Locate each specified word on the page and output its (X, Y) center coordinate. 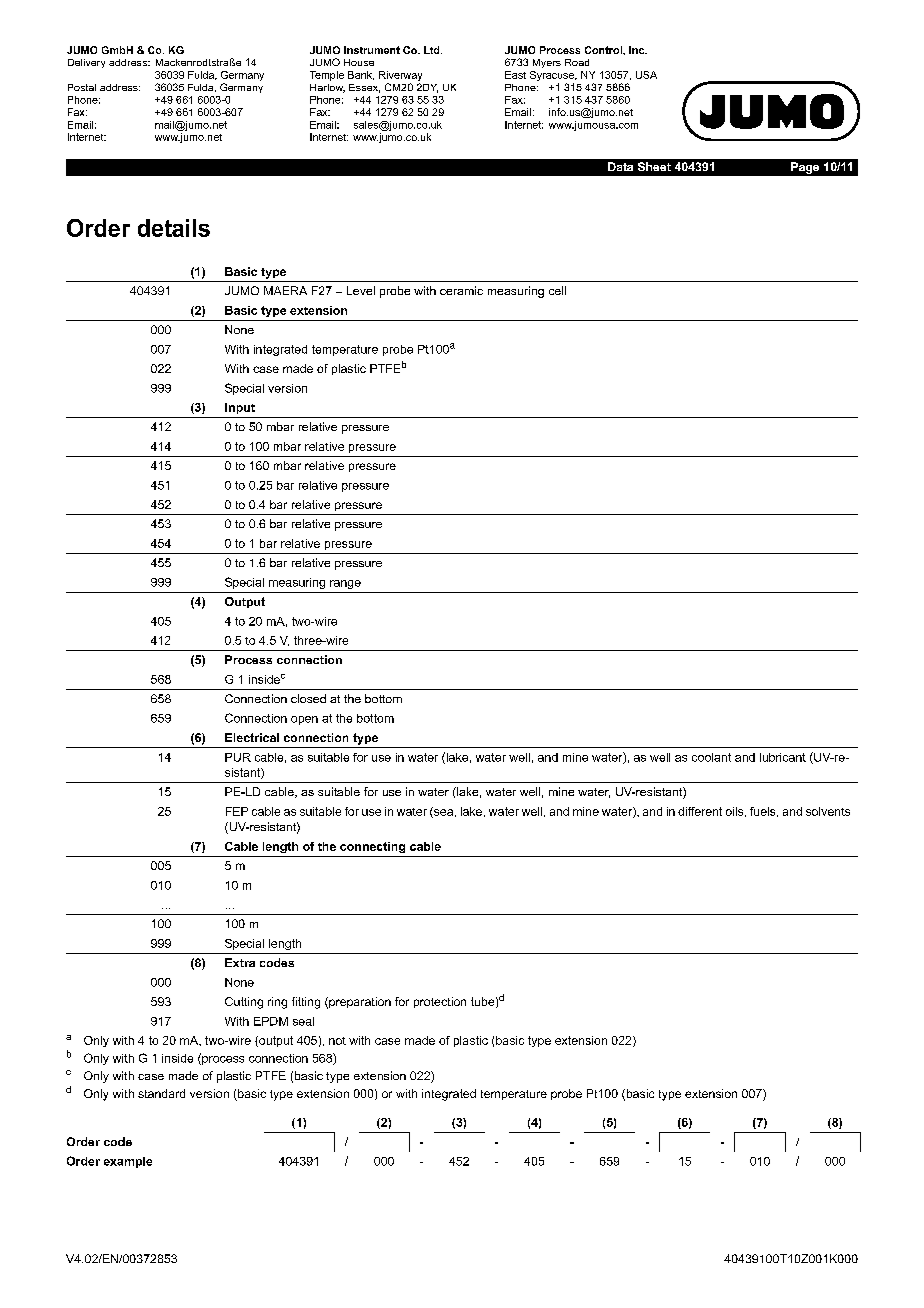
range (345, 584)
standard (161, 1093)
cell (557, 290)
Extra (240, 962)
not (337, 1041)
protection (440, 1002)
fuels (764, 812)
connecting (372, 847)
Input (240, 408)
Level (361, 290)
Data (620, 166)
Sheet (654, 166)
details (174, 228)
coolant (711, 757)
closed (308, 698)
